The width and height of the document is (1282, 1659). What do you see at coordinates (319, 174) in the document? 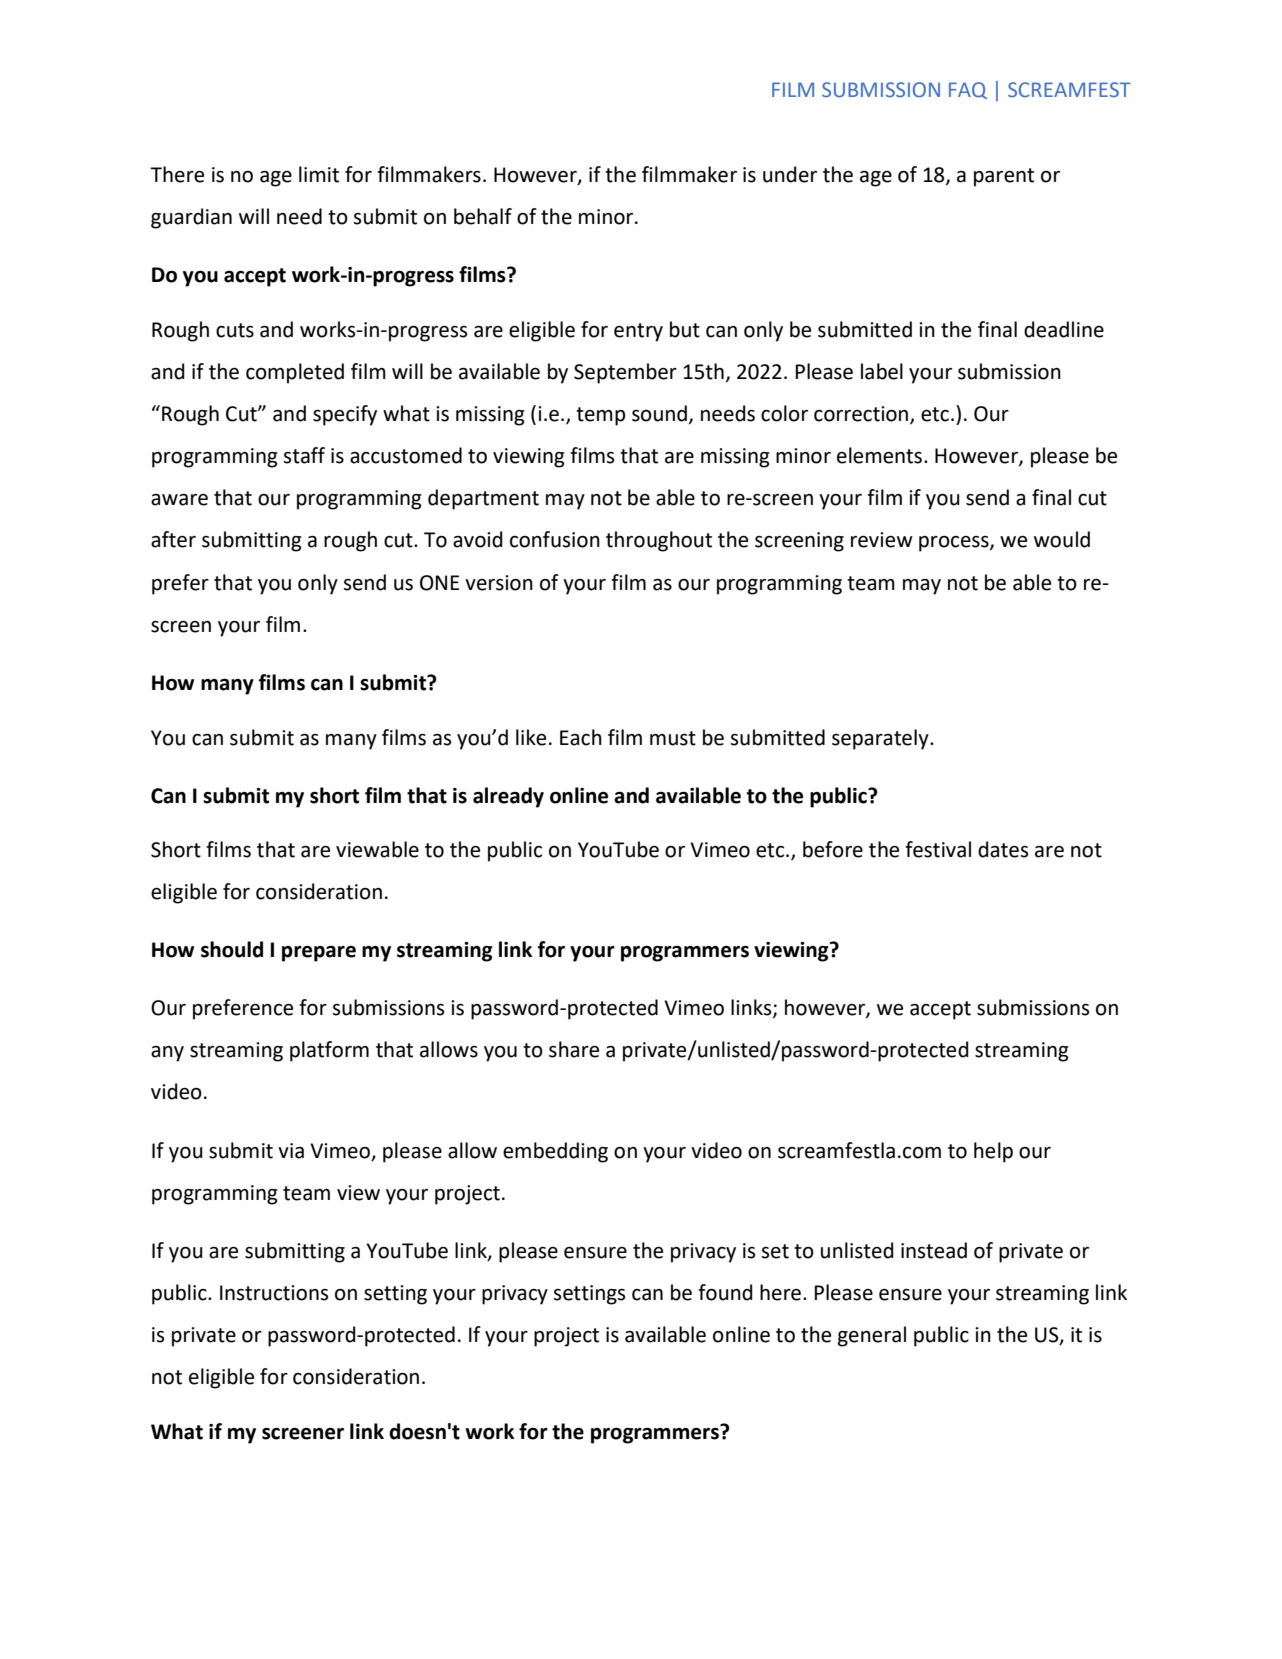
I see `limit` at bounding box center [319, 174].
